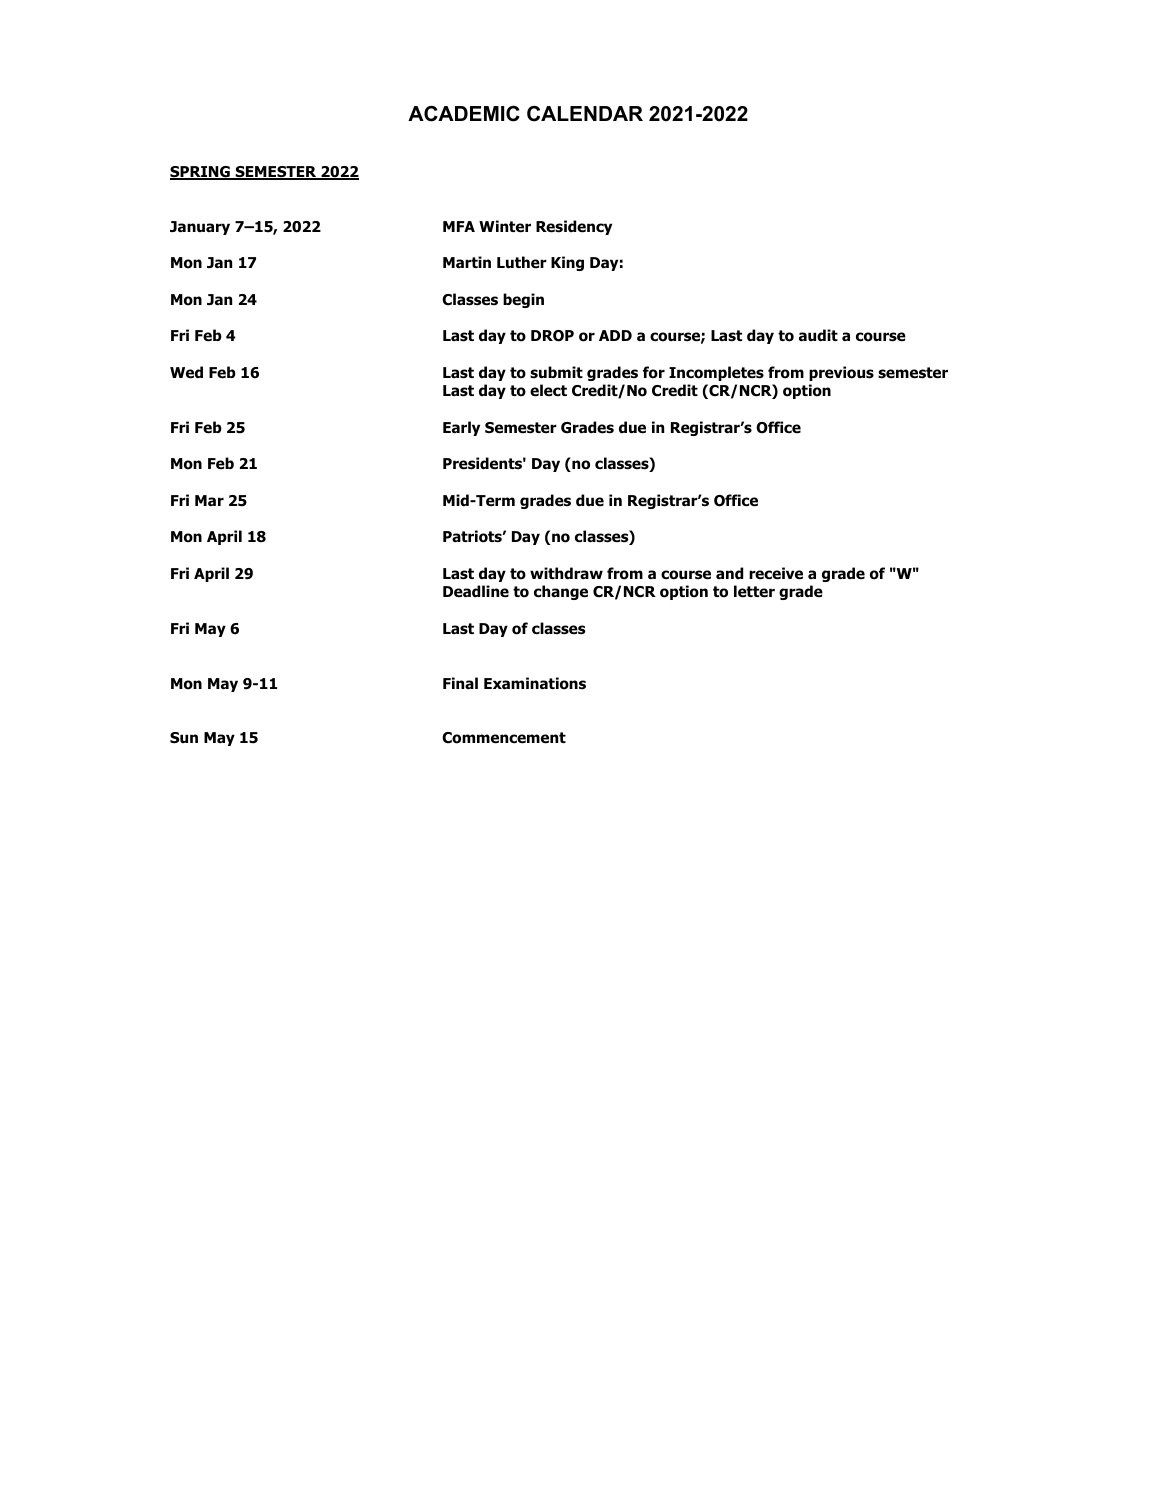 This image has width=1157, height=1498. Describe the element at coordinates (201, 173) in the image. I see `SPRING` at that location.
